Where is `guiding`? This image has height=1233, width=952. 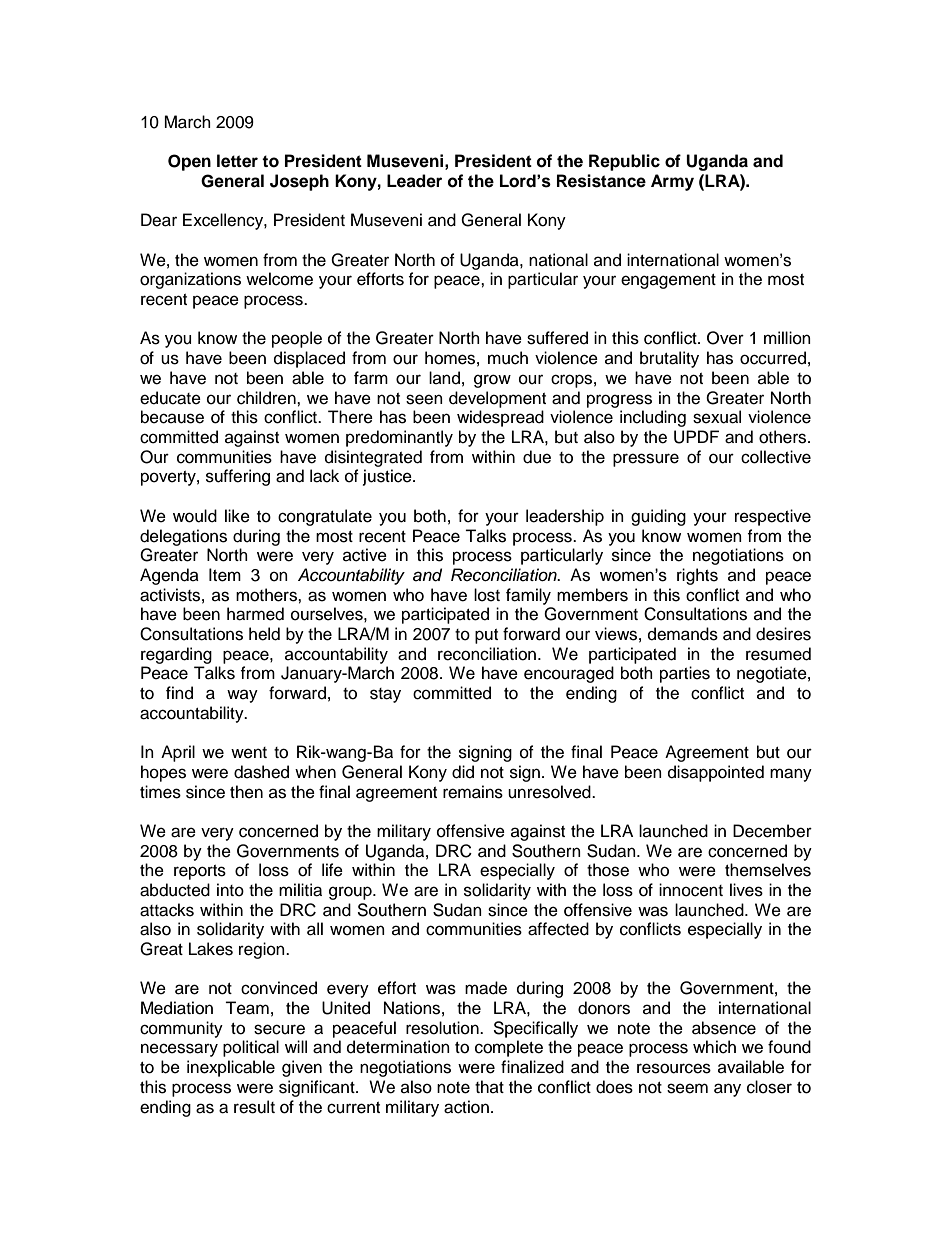
guiding is located at coordinates (658, 517).
